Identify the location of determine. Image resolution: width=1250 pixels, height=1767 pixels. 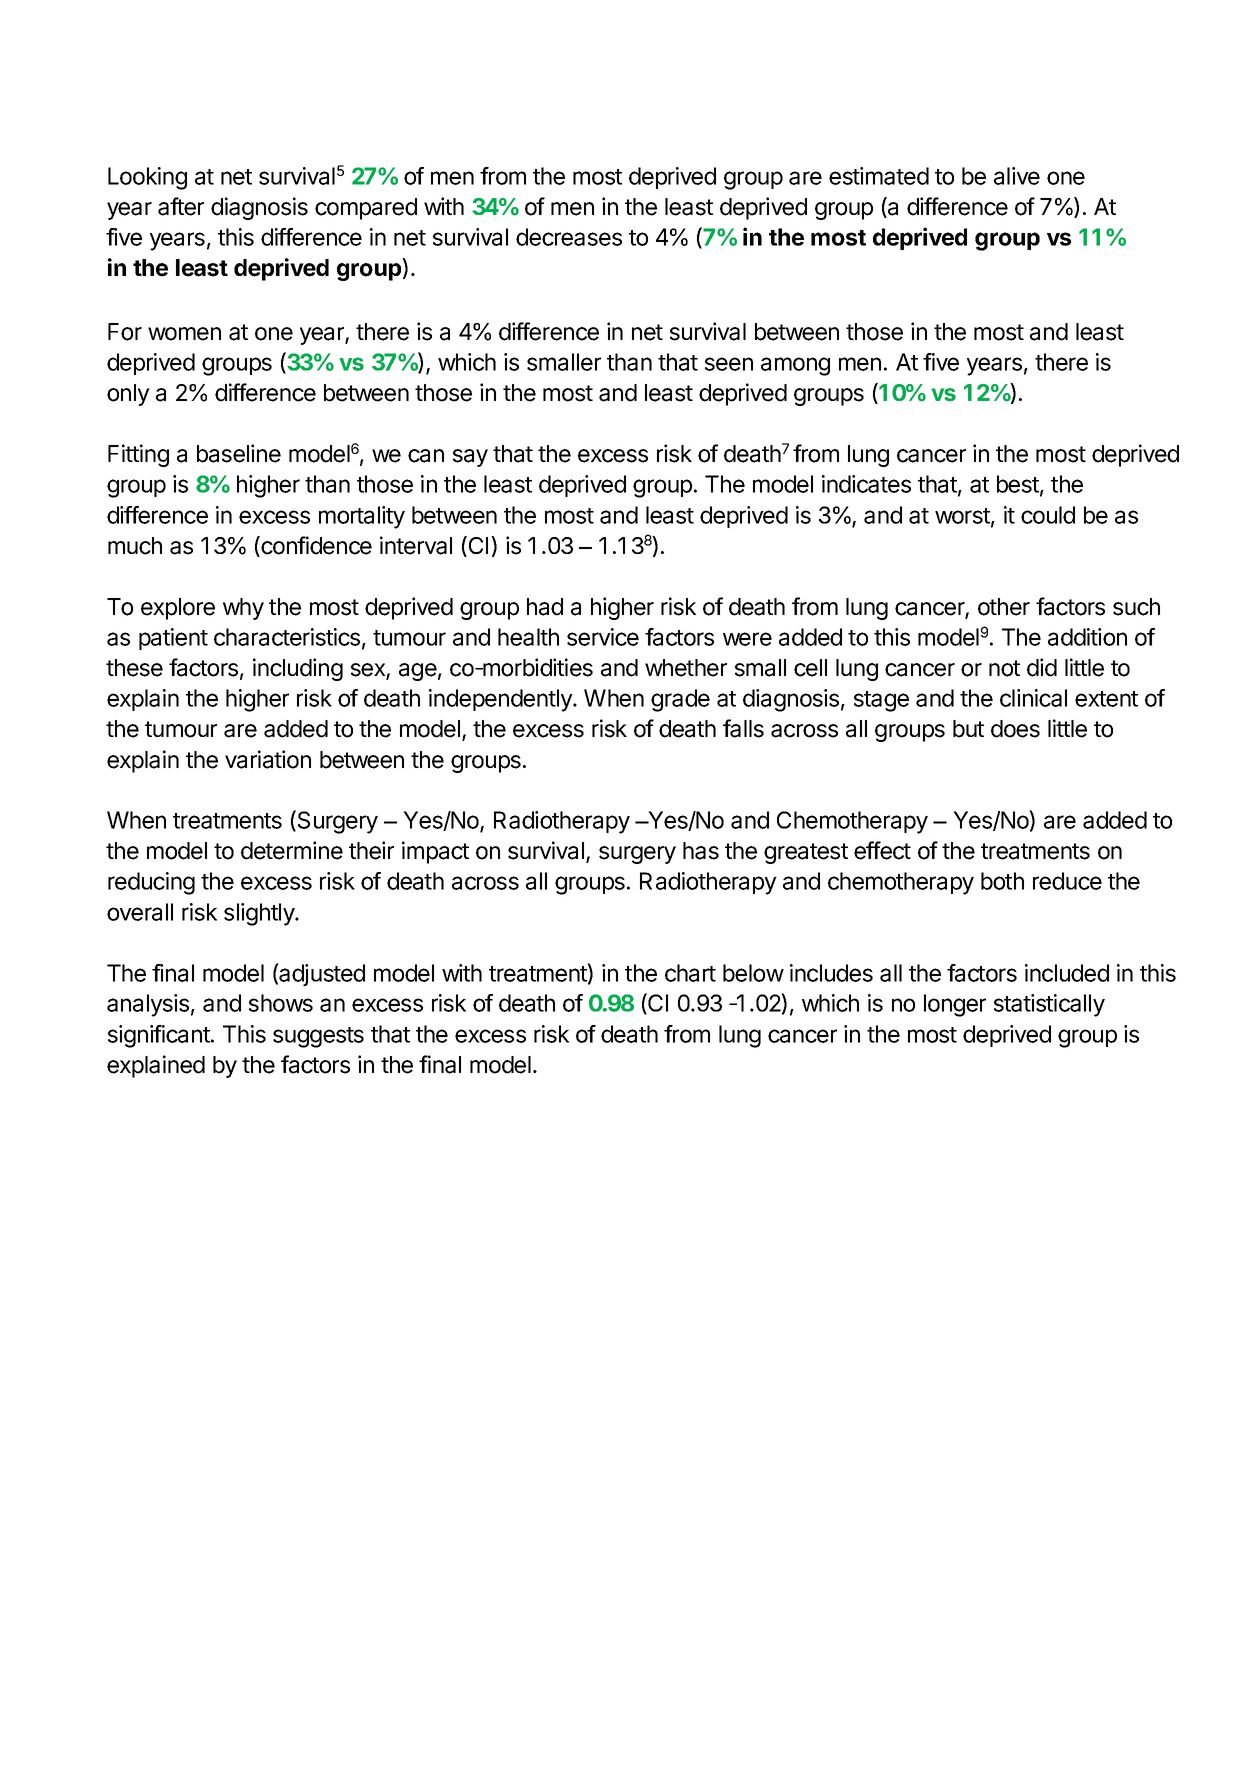
(292, 850).
